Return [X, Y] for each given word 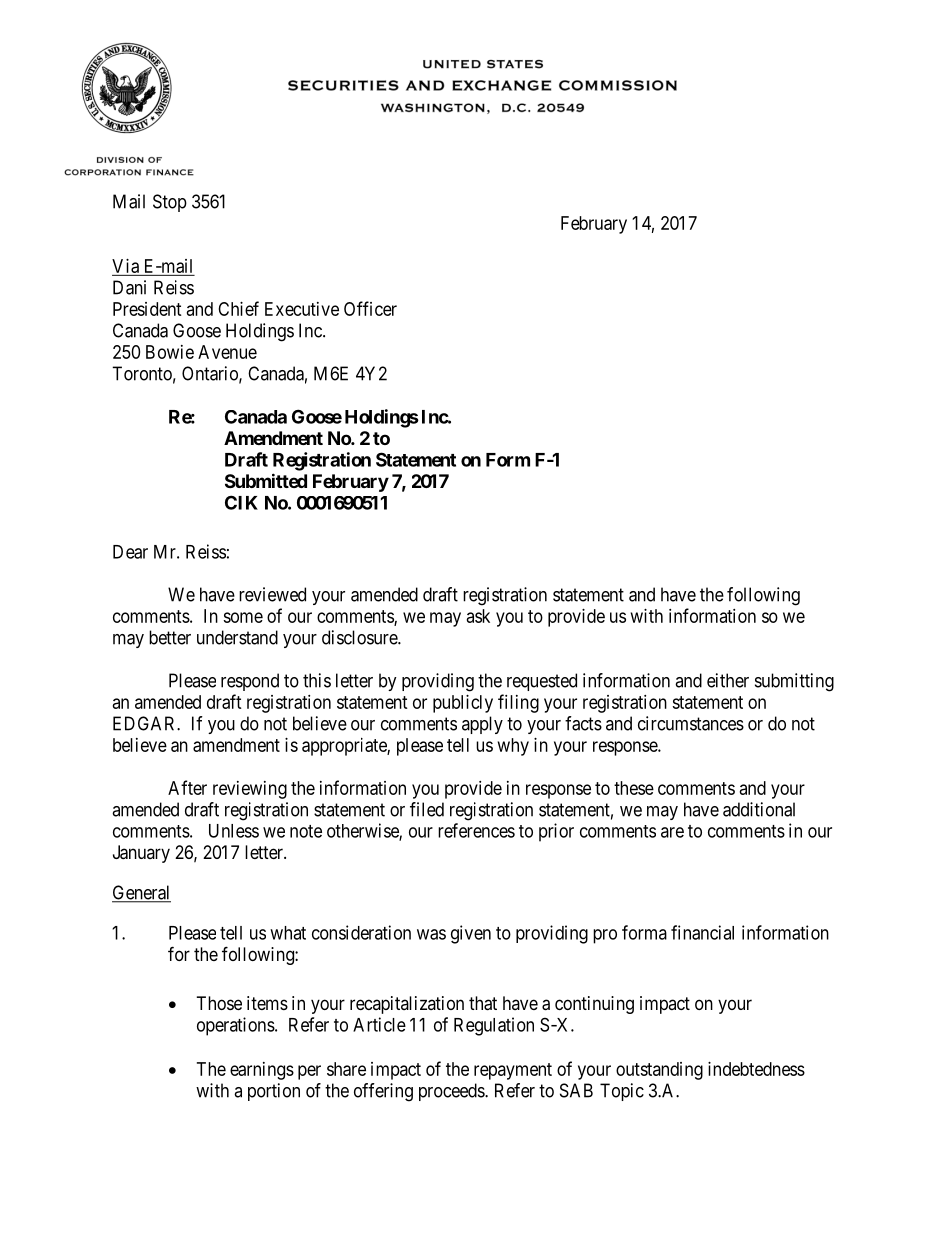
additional [759, 809]
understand [237, 637]
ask [478, 616]
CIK [241, 502]
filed [427, 809]
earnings [262, 1071]
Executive [302, 309]
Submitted [266, 480]
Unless [234, 831]
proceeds [452, 1092]
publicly [463, 704]
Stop [170, 203]
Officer [370, 308]
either [728, 680]
